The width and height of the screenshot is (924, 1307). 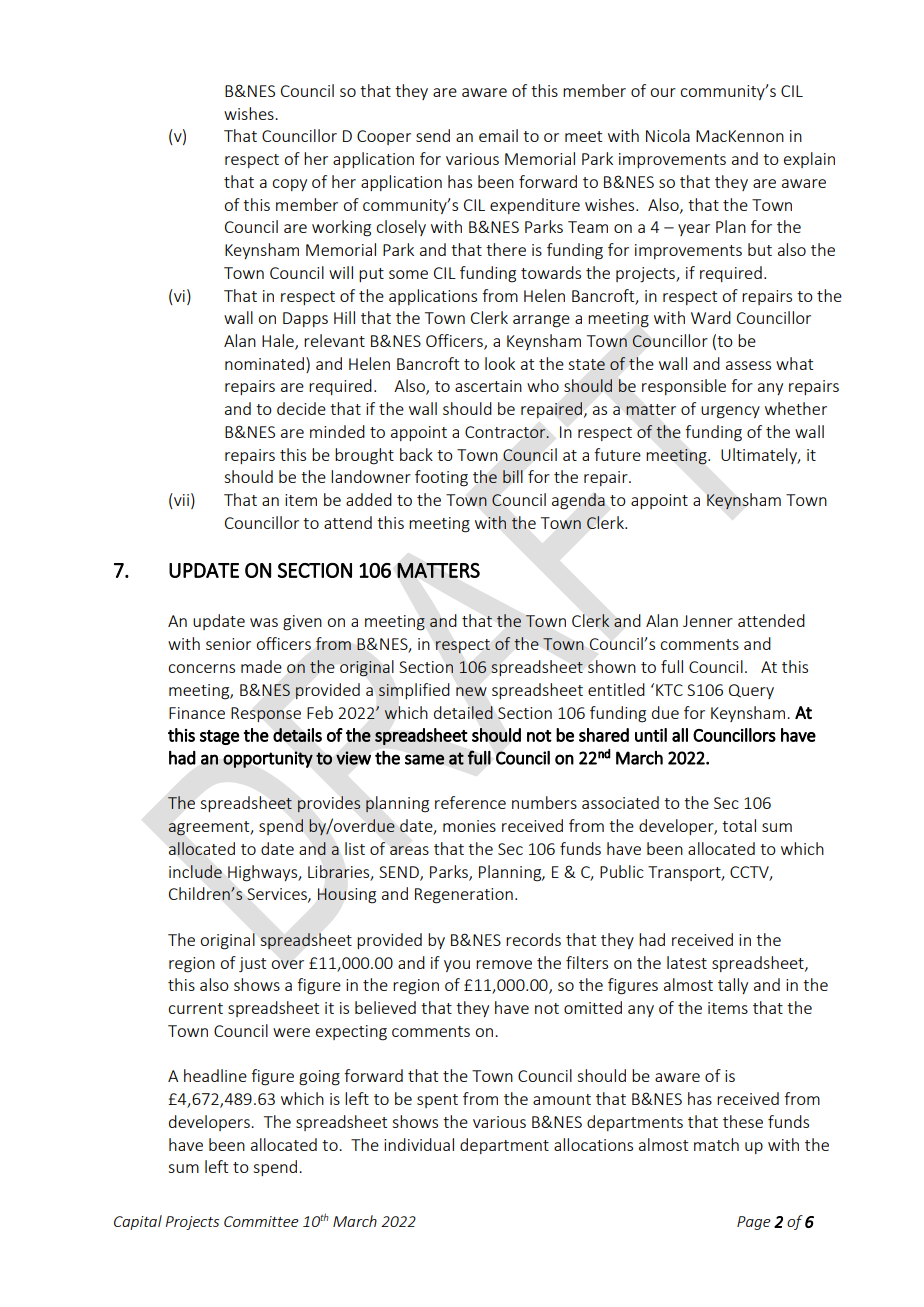 What do you see at coordinates (751, 691) in the screenshot?
I see `Query` at bounding box center [751, 691].
